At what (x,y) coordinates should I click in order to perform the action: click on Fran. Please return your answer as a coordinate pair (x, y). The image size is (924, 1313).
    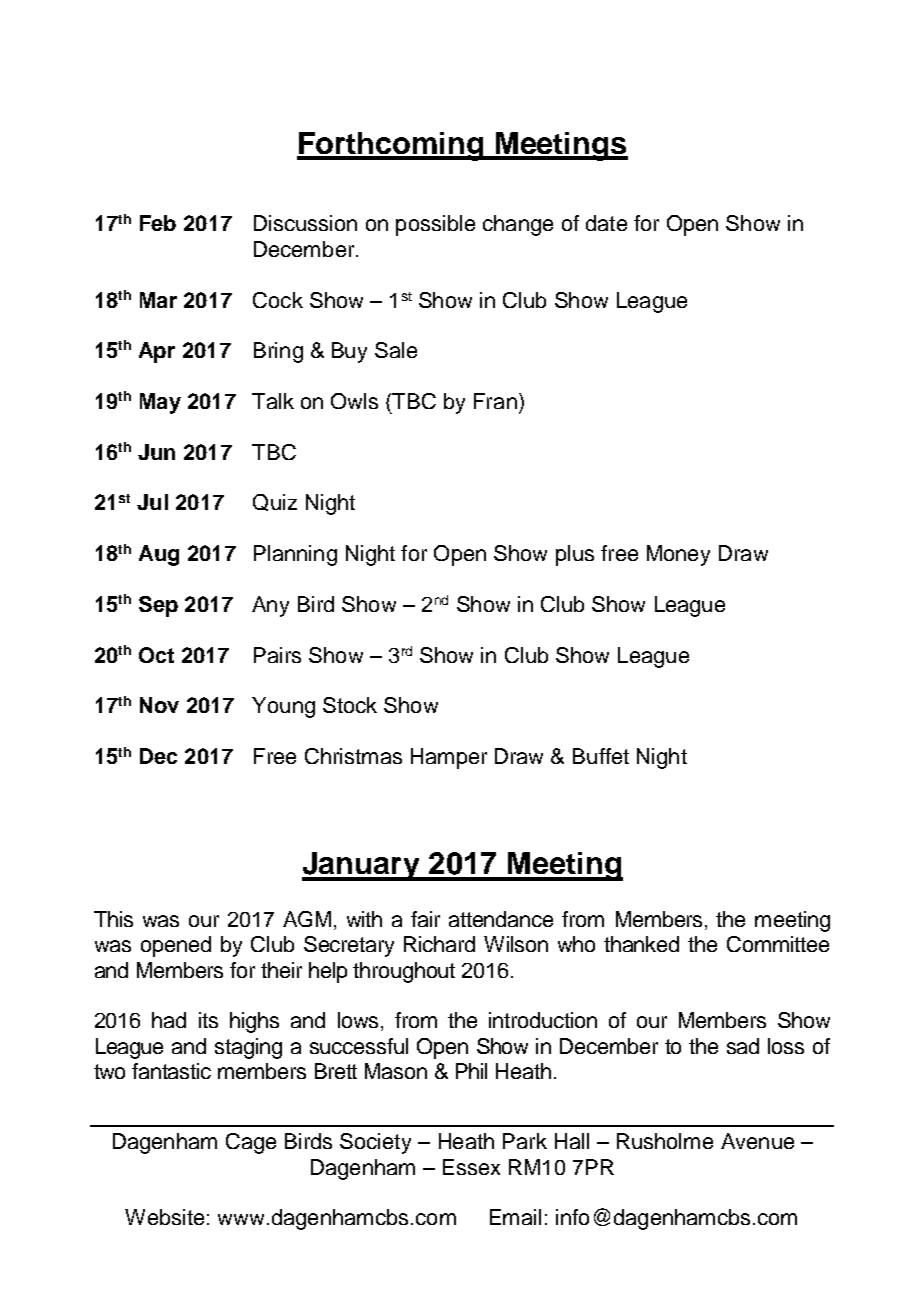
    Looking at the image, I should click on (495, 401).
